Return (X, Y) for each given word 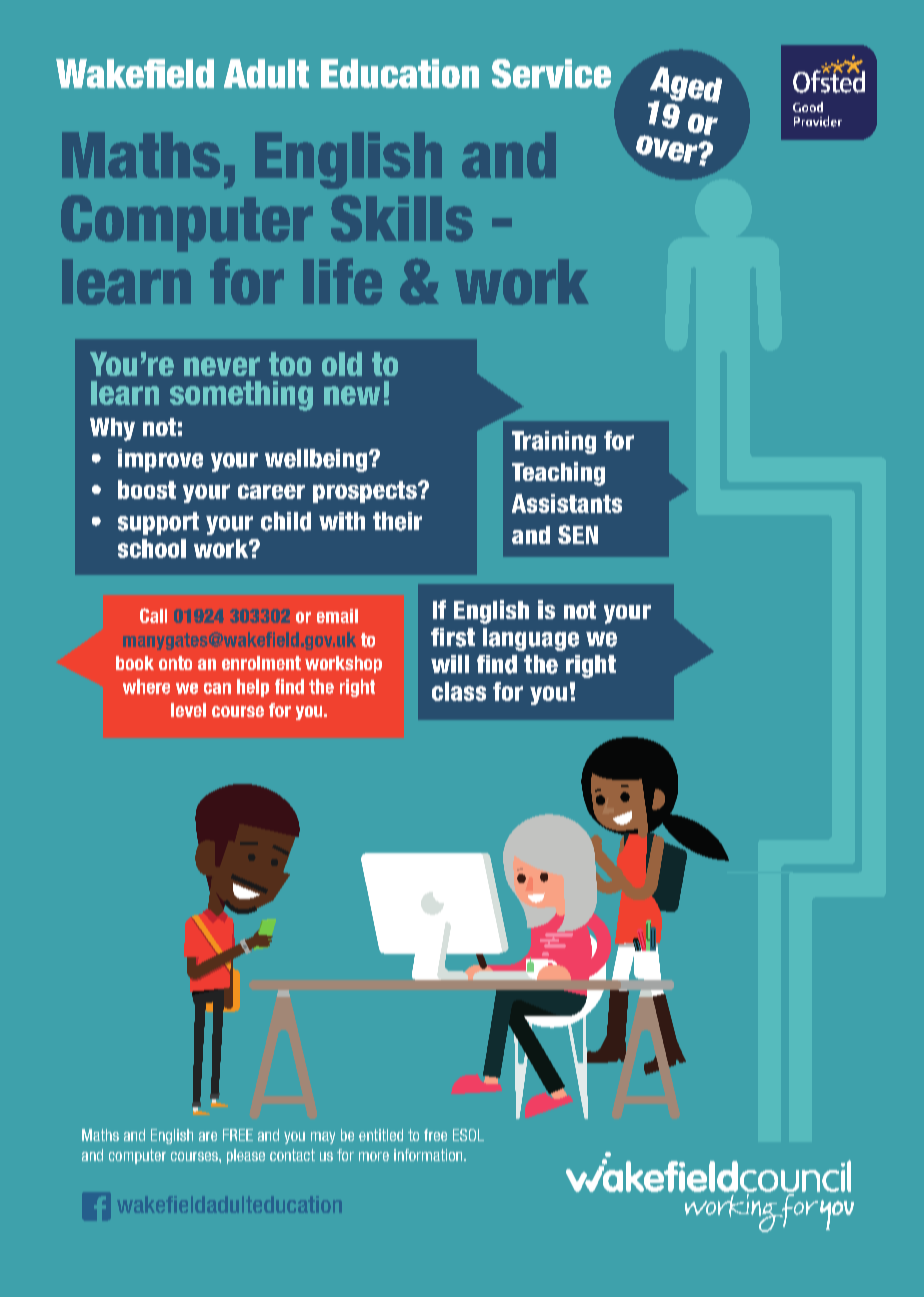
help (253, 688)
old (342, 364)
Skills (402, 218)
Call (153, 615)
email (337, 616)
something (241, 396)
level (188, 710)
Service (551, 73)
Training (554, 442)
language (531, 639)
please (246, 1156)
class (459, 691)
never (222, 366)
